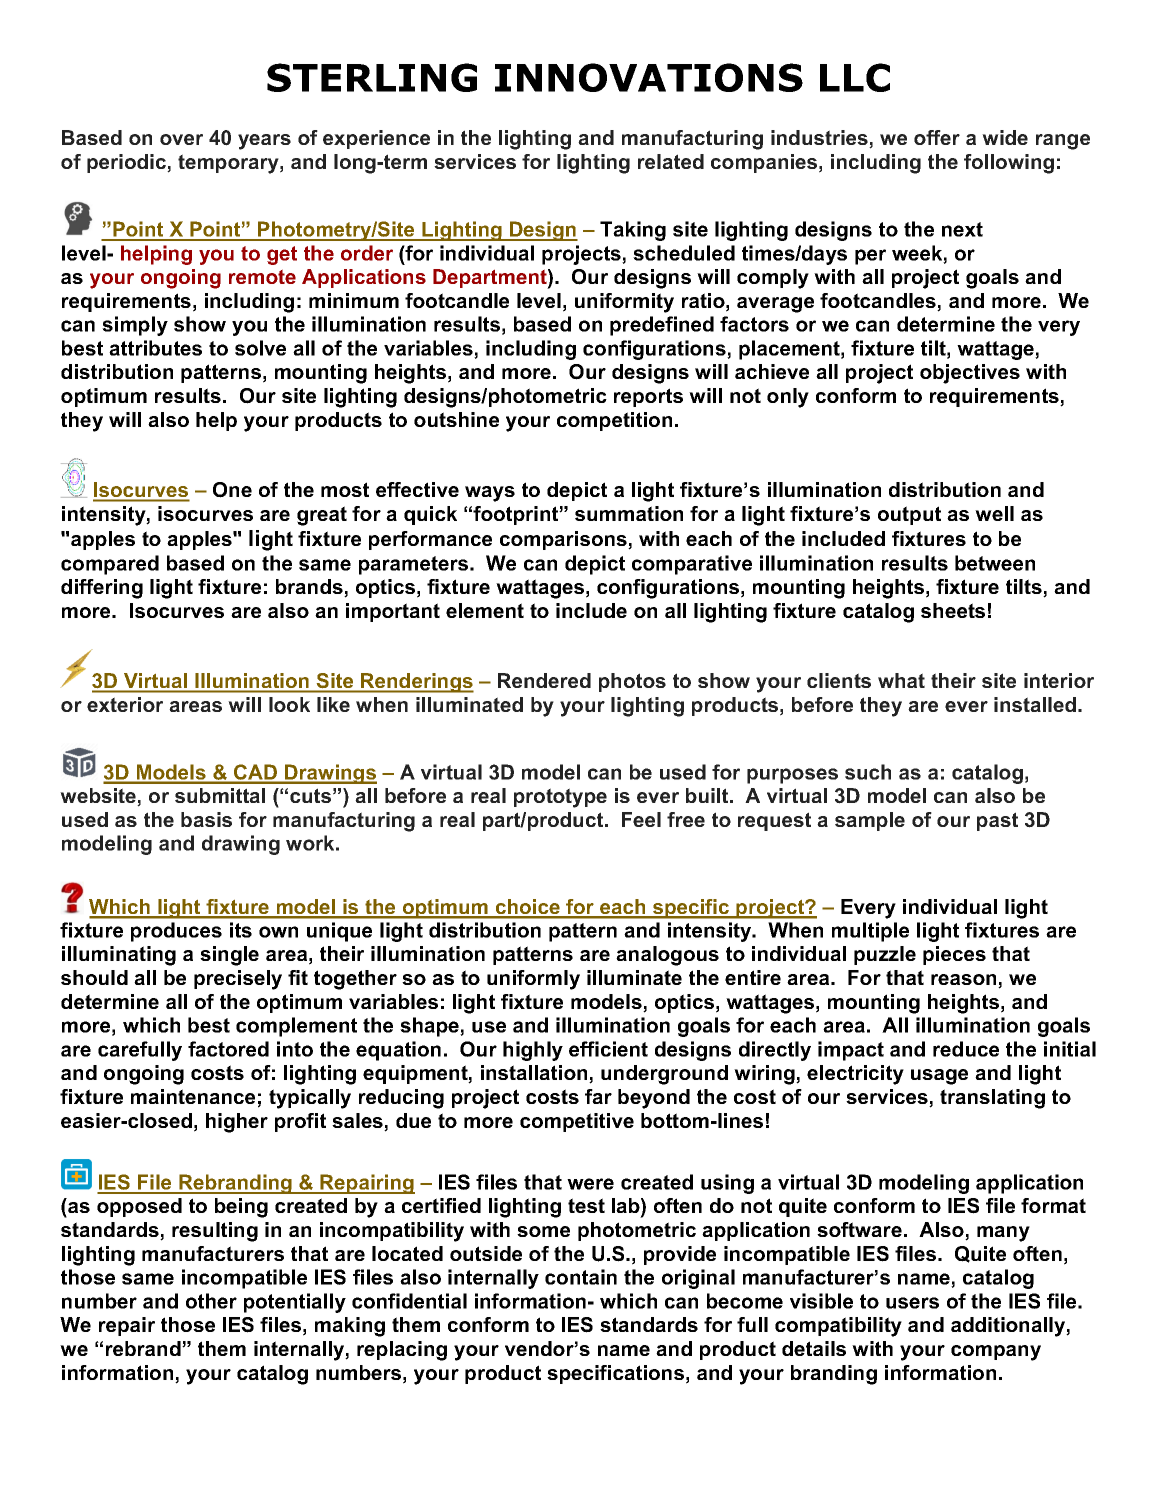 The image size is (1151, 1489). What do you see at coordinates (954, 955) in the screenshot?
I see `pieces` at bounding box center [954, 955].
